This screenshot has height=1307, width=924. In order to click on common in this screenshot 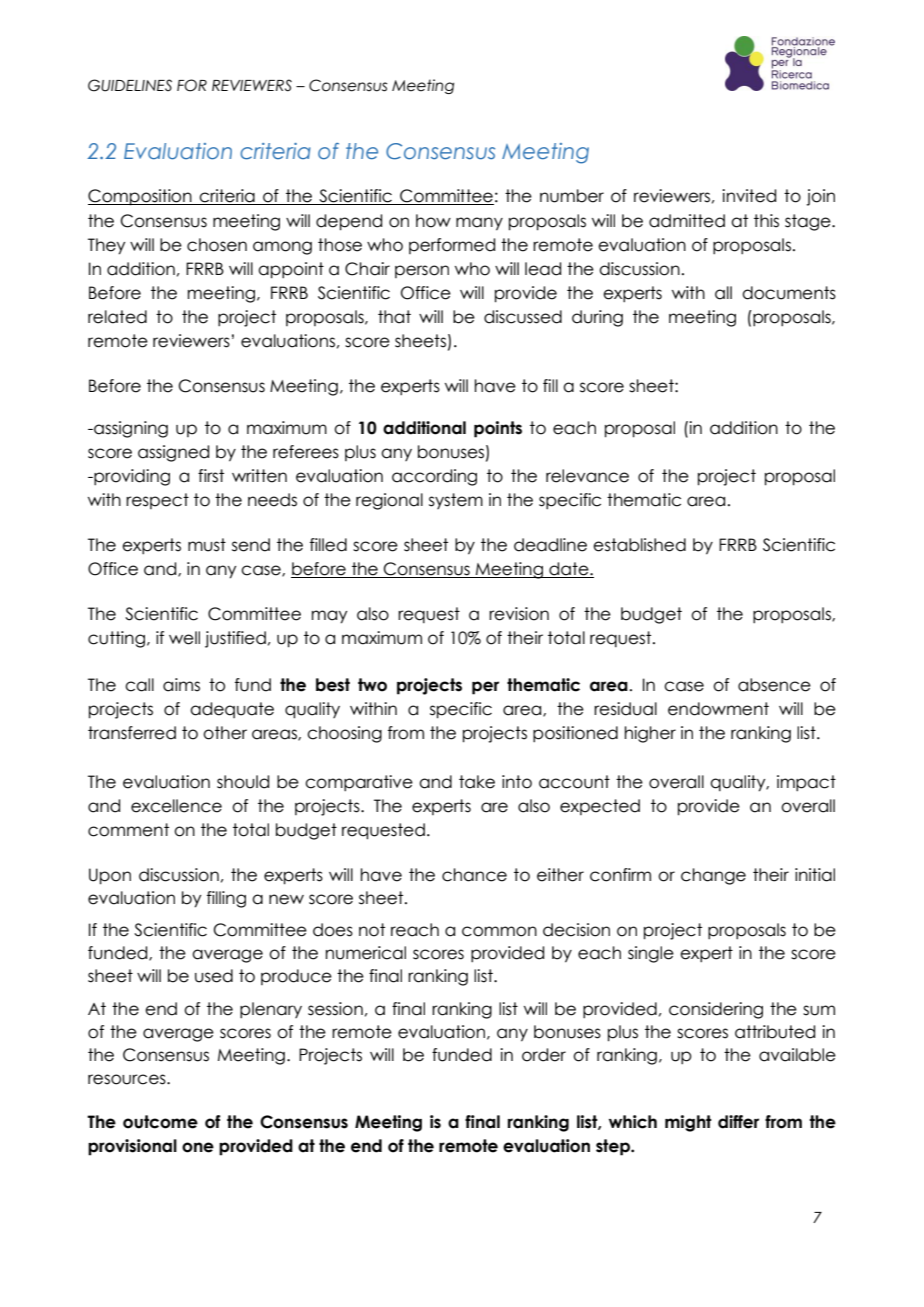, I will do `click(499, 931)`.
